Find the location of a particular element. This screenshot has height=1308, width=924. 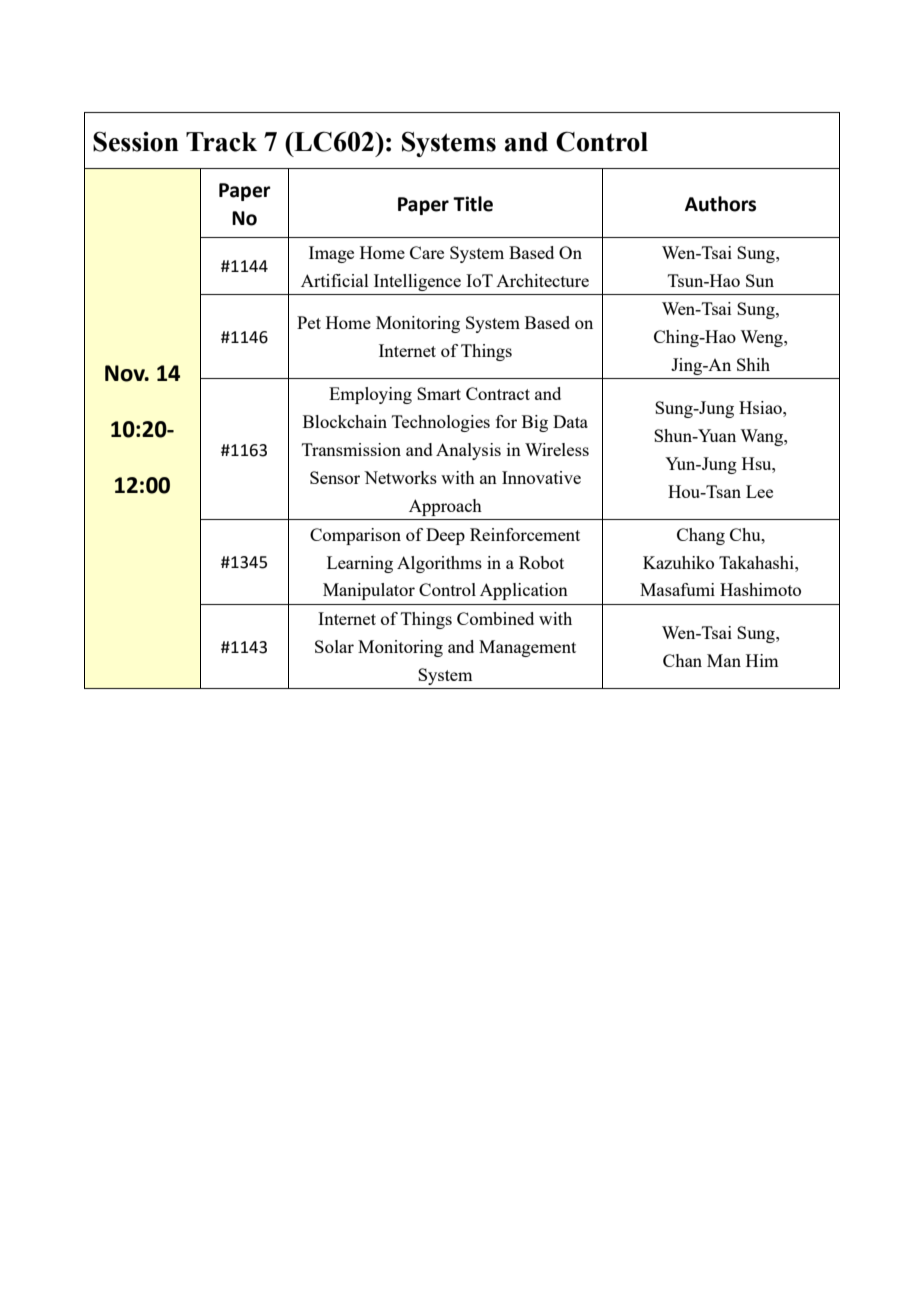

Title is located at coordinates (473, 204).
